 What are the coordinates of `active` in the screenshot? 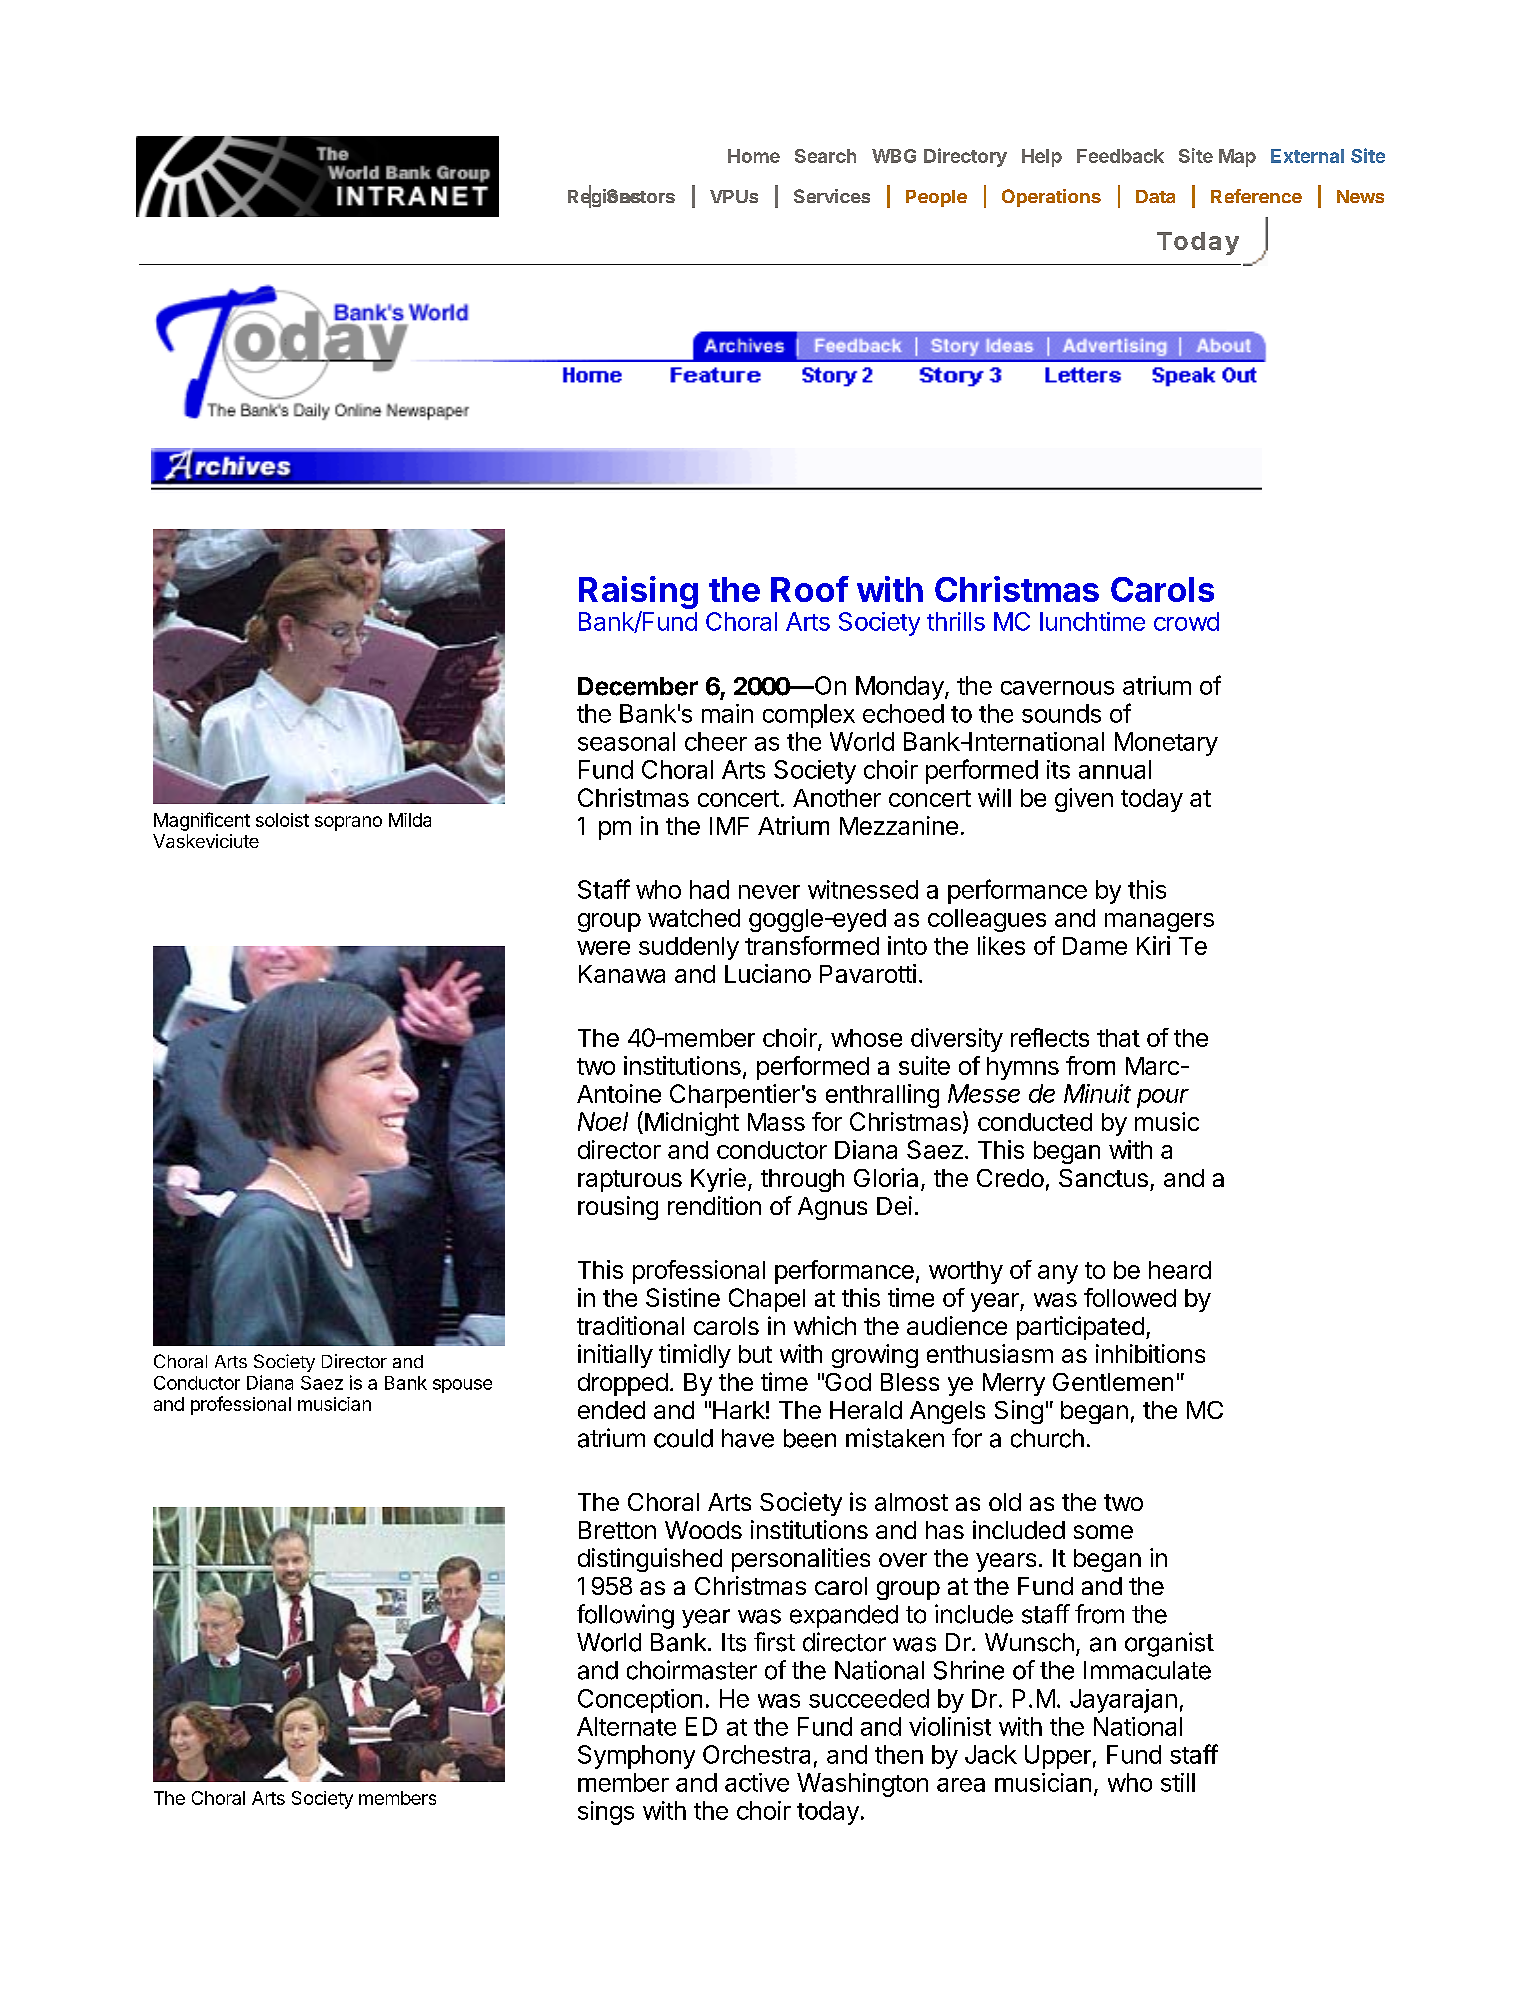 It's located at (757, 1782).
